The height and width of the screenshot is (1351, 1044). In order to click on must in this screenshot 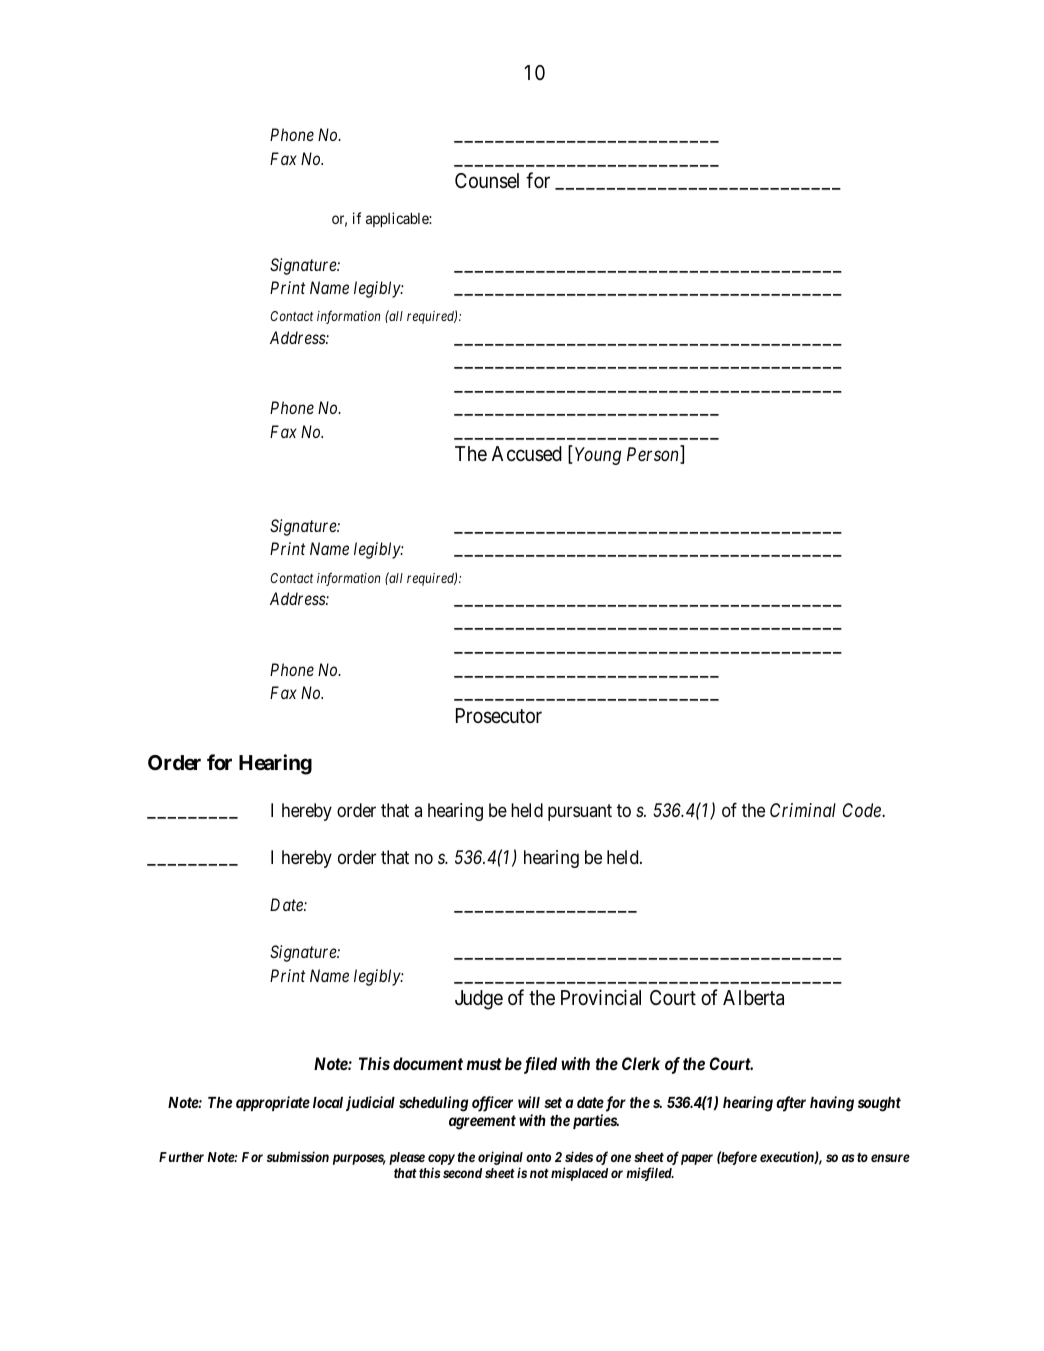, I will do `click(484, 1064)`.
